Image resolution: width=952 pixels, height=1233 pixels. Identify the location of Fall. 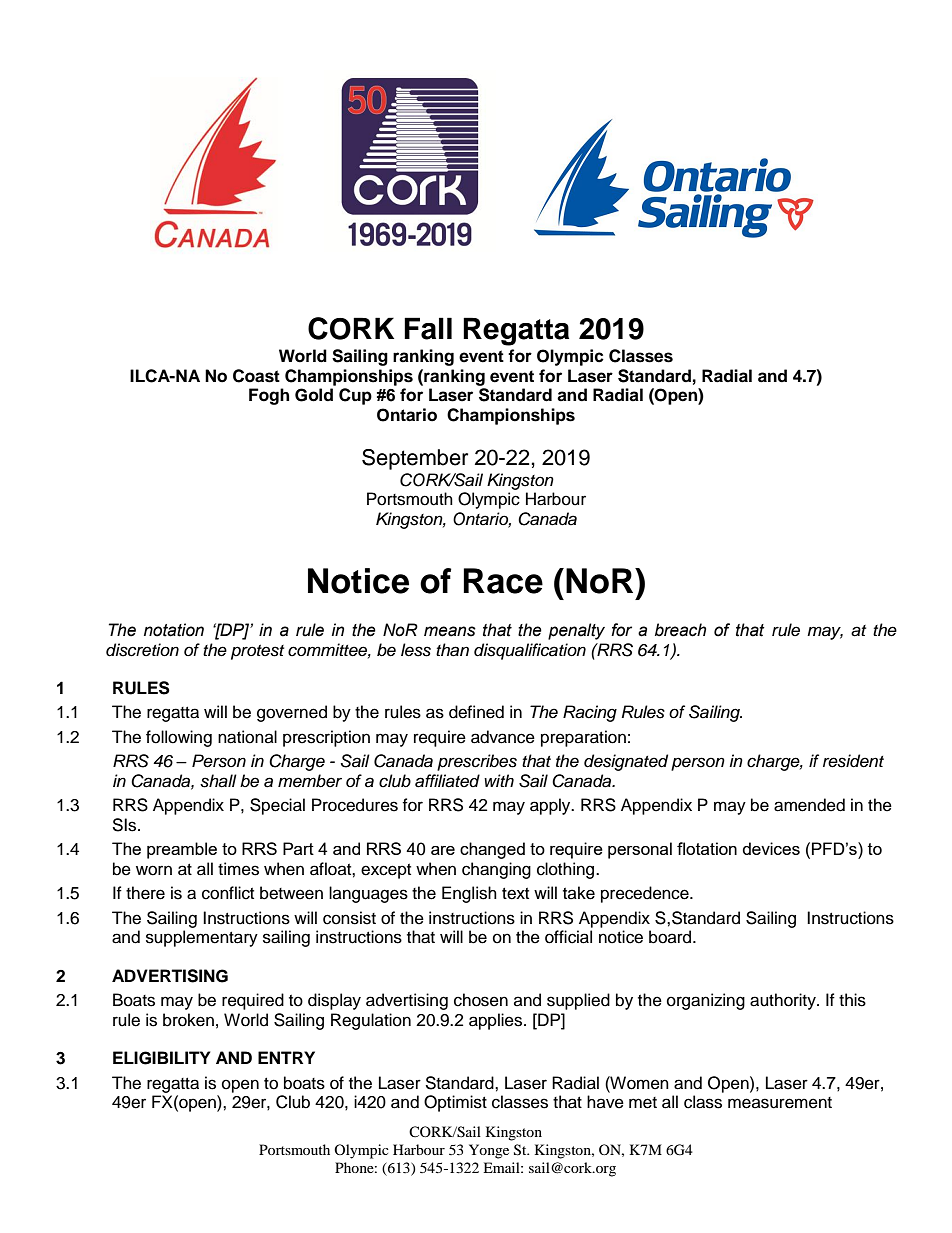
(428, 328).
